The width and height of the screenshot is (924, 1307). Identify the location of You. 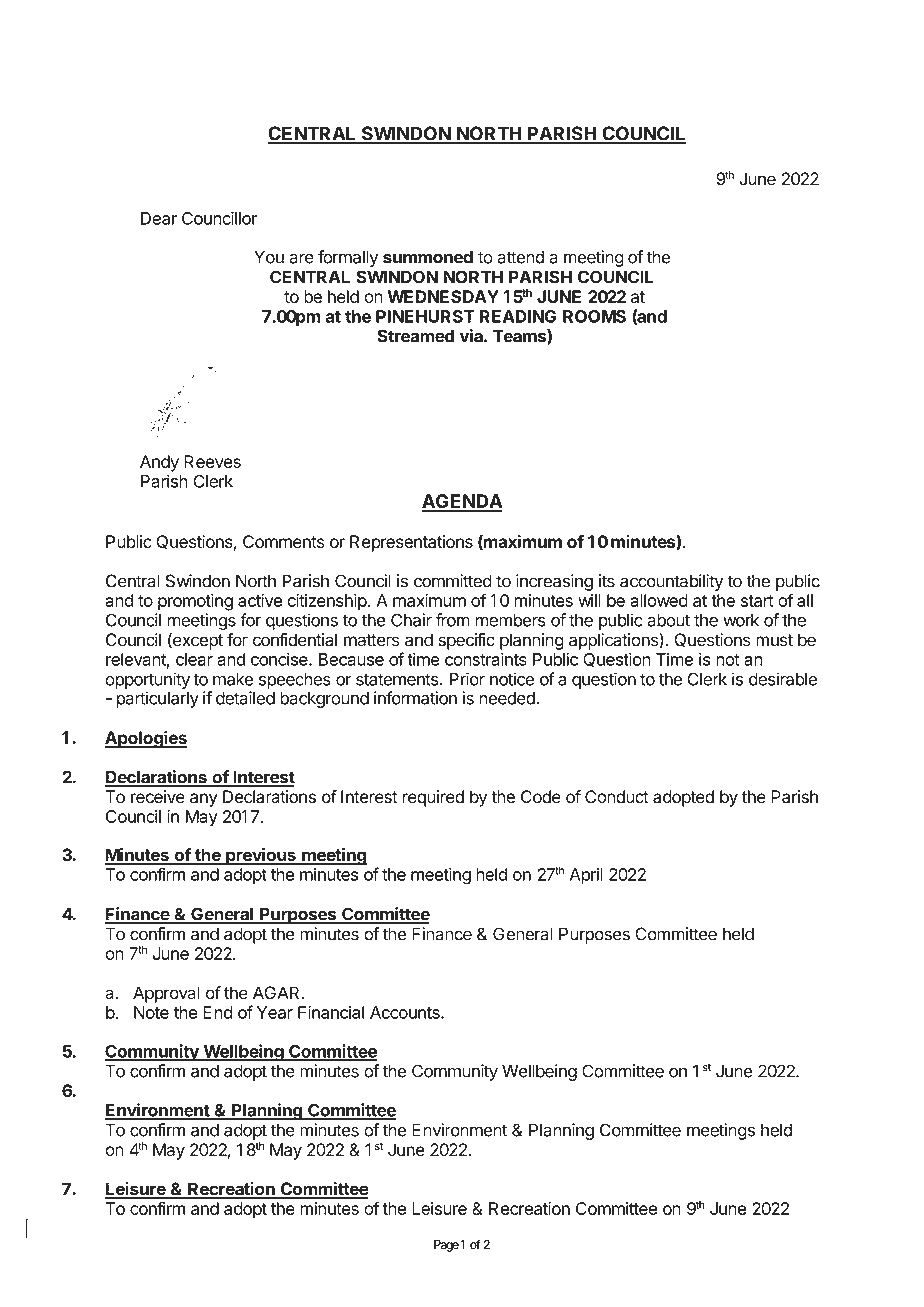
(269, 257).
